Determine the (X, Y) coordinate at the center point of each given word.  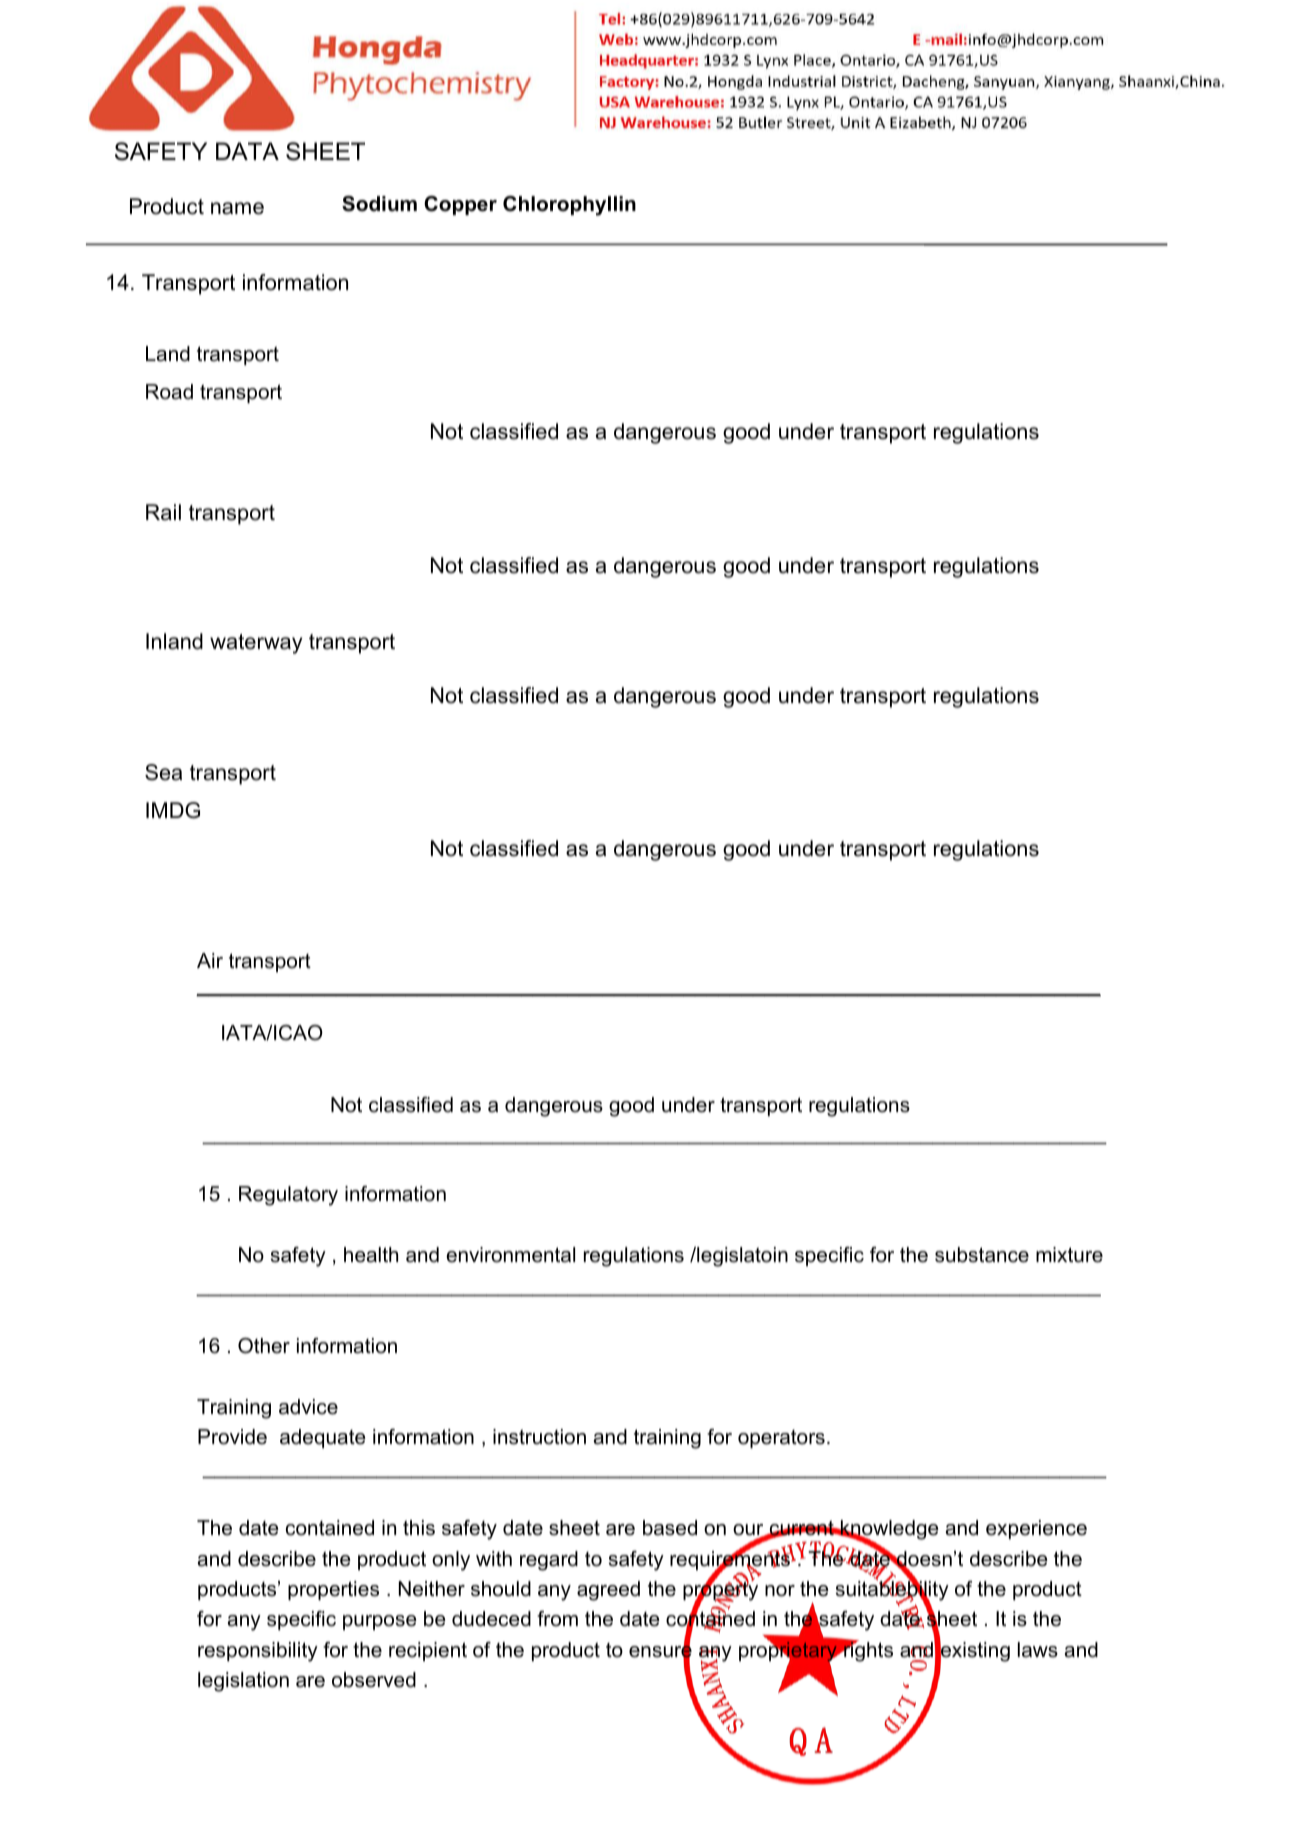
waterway (256, 644)
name (237, 208)
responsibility (258, 1652)
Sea (163, 772)
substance (982, 1255)
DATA (247, 151)
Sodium (379, 204)
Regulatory (288, 1196)
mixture (1069, 1255)
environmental (510, 1255)
